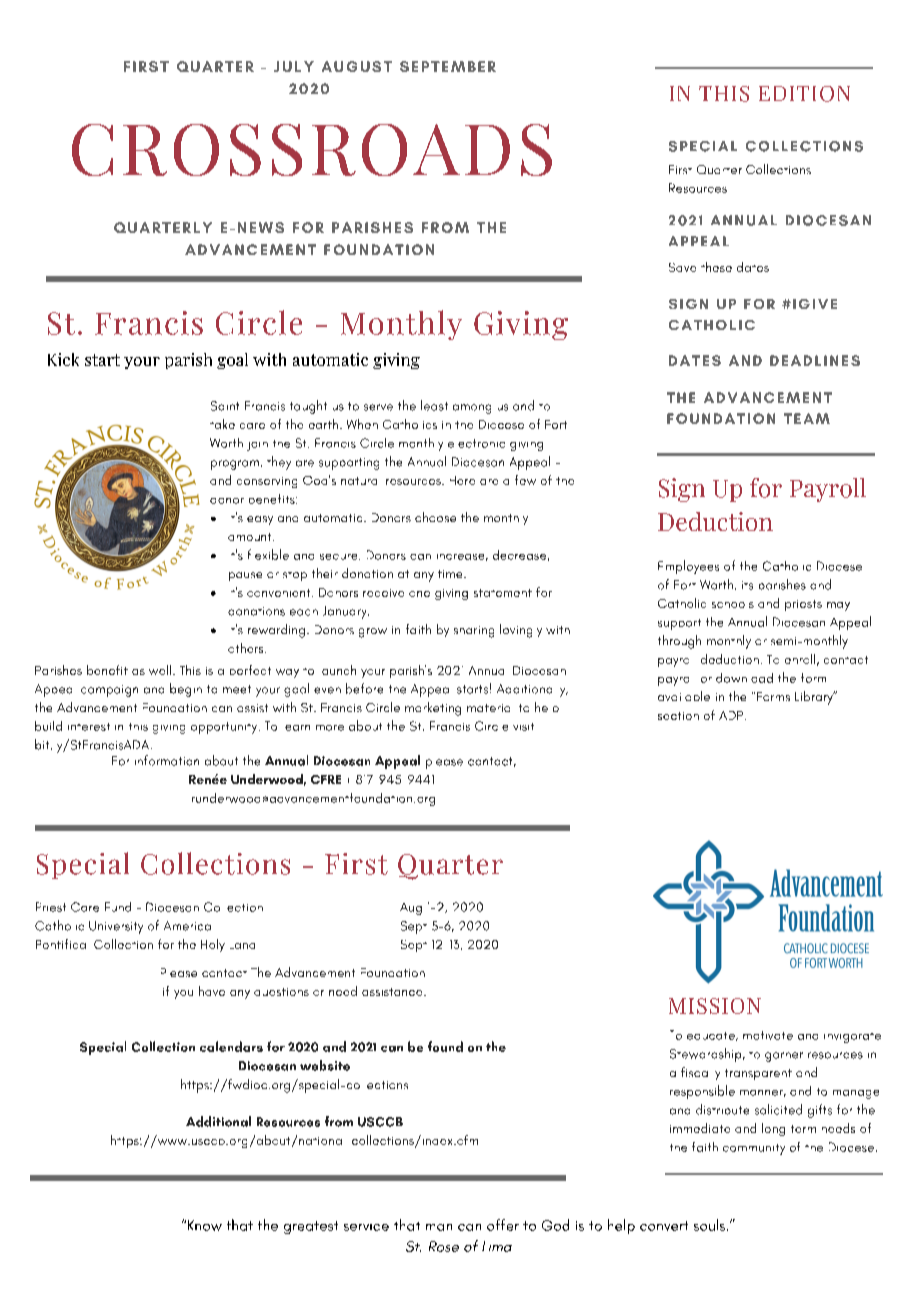 This screenshot has width=924, height=1308. I want to click on Know, so click(205, 1225).
